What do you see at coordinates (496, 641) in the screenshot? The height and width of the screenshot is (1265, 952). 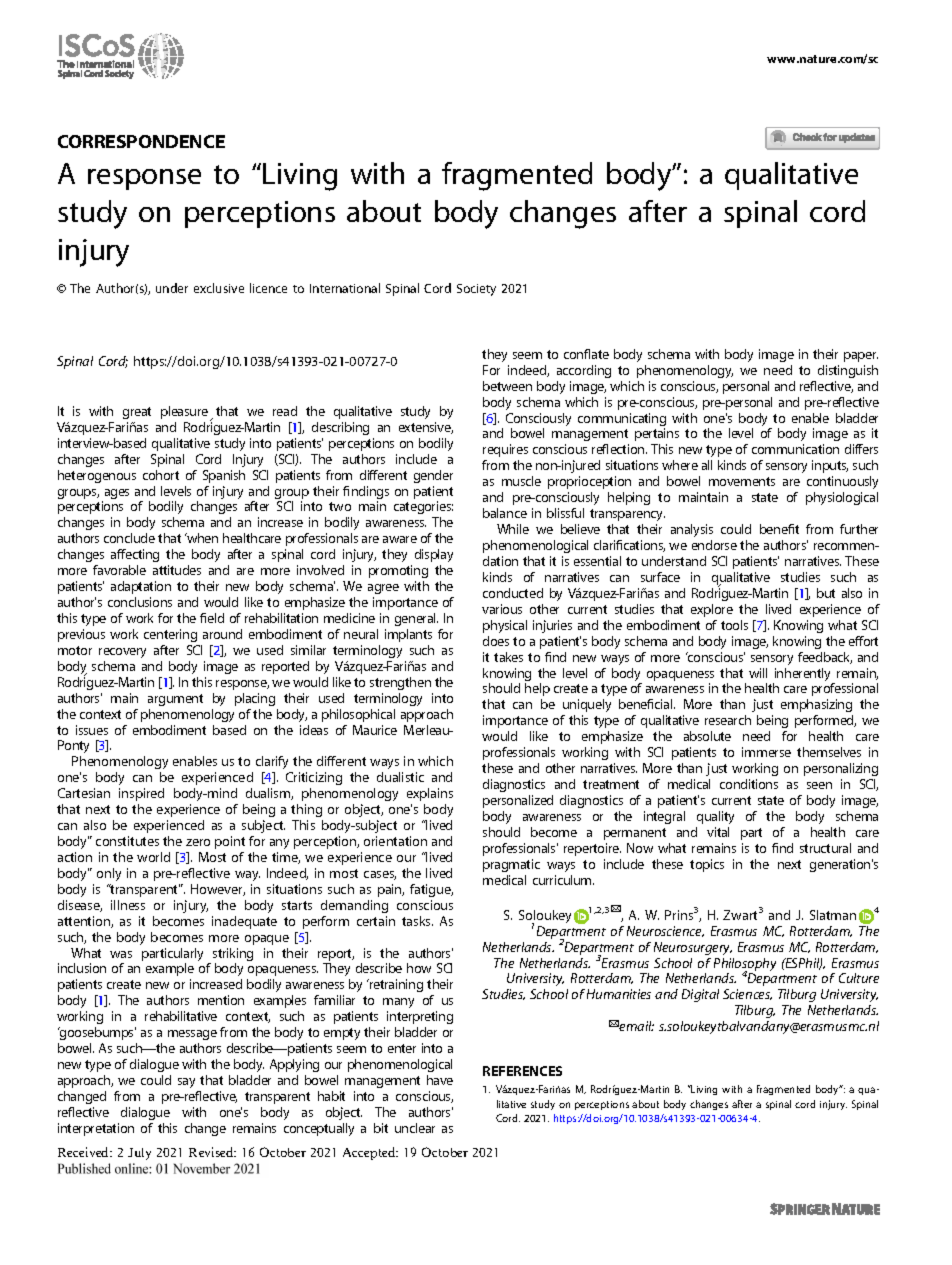 I see `does` at bounding box center [496, 641].
